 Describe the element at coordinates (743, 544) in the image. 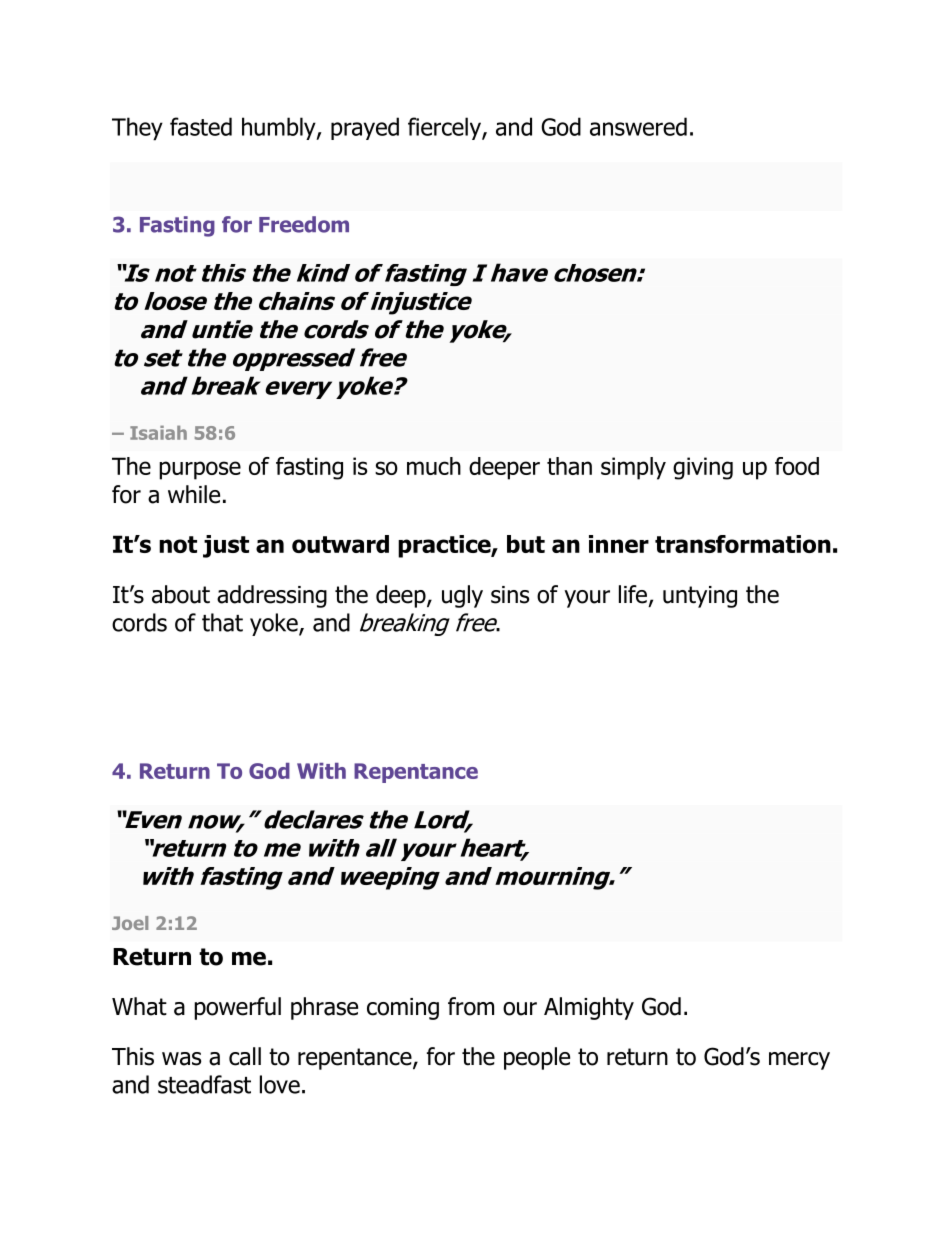

I see `transformation` at that location.
